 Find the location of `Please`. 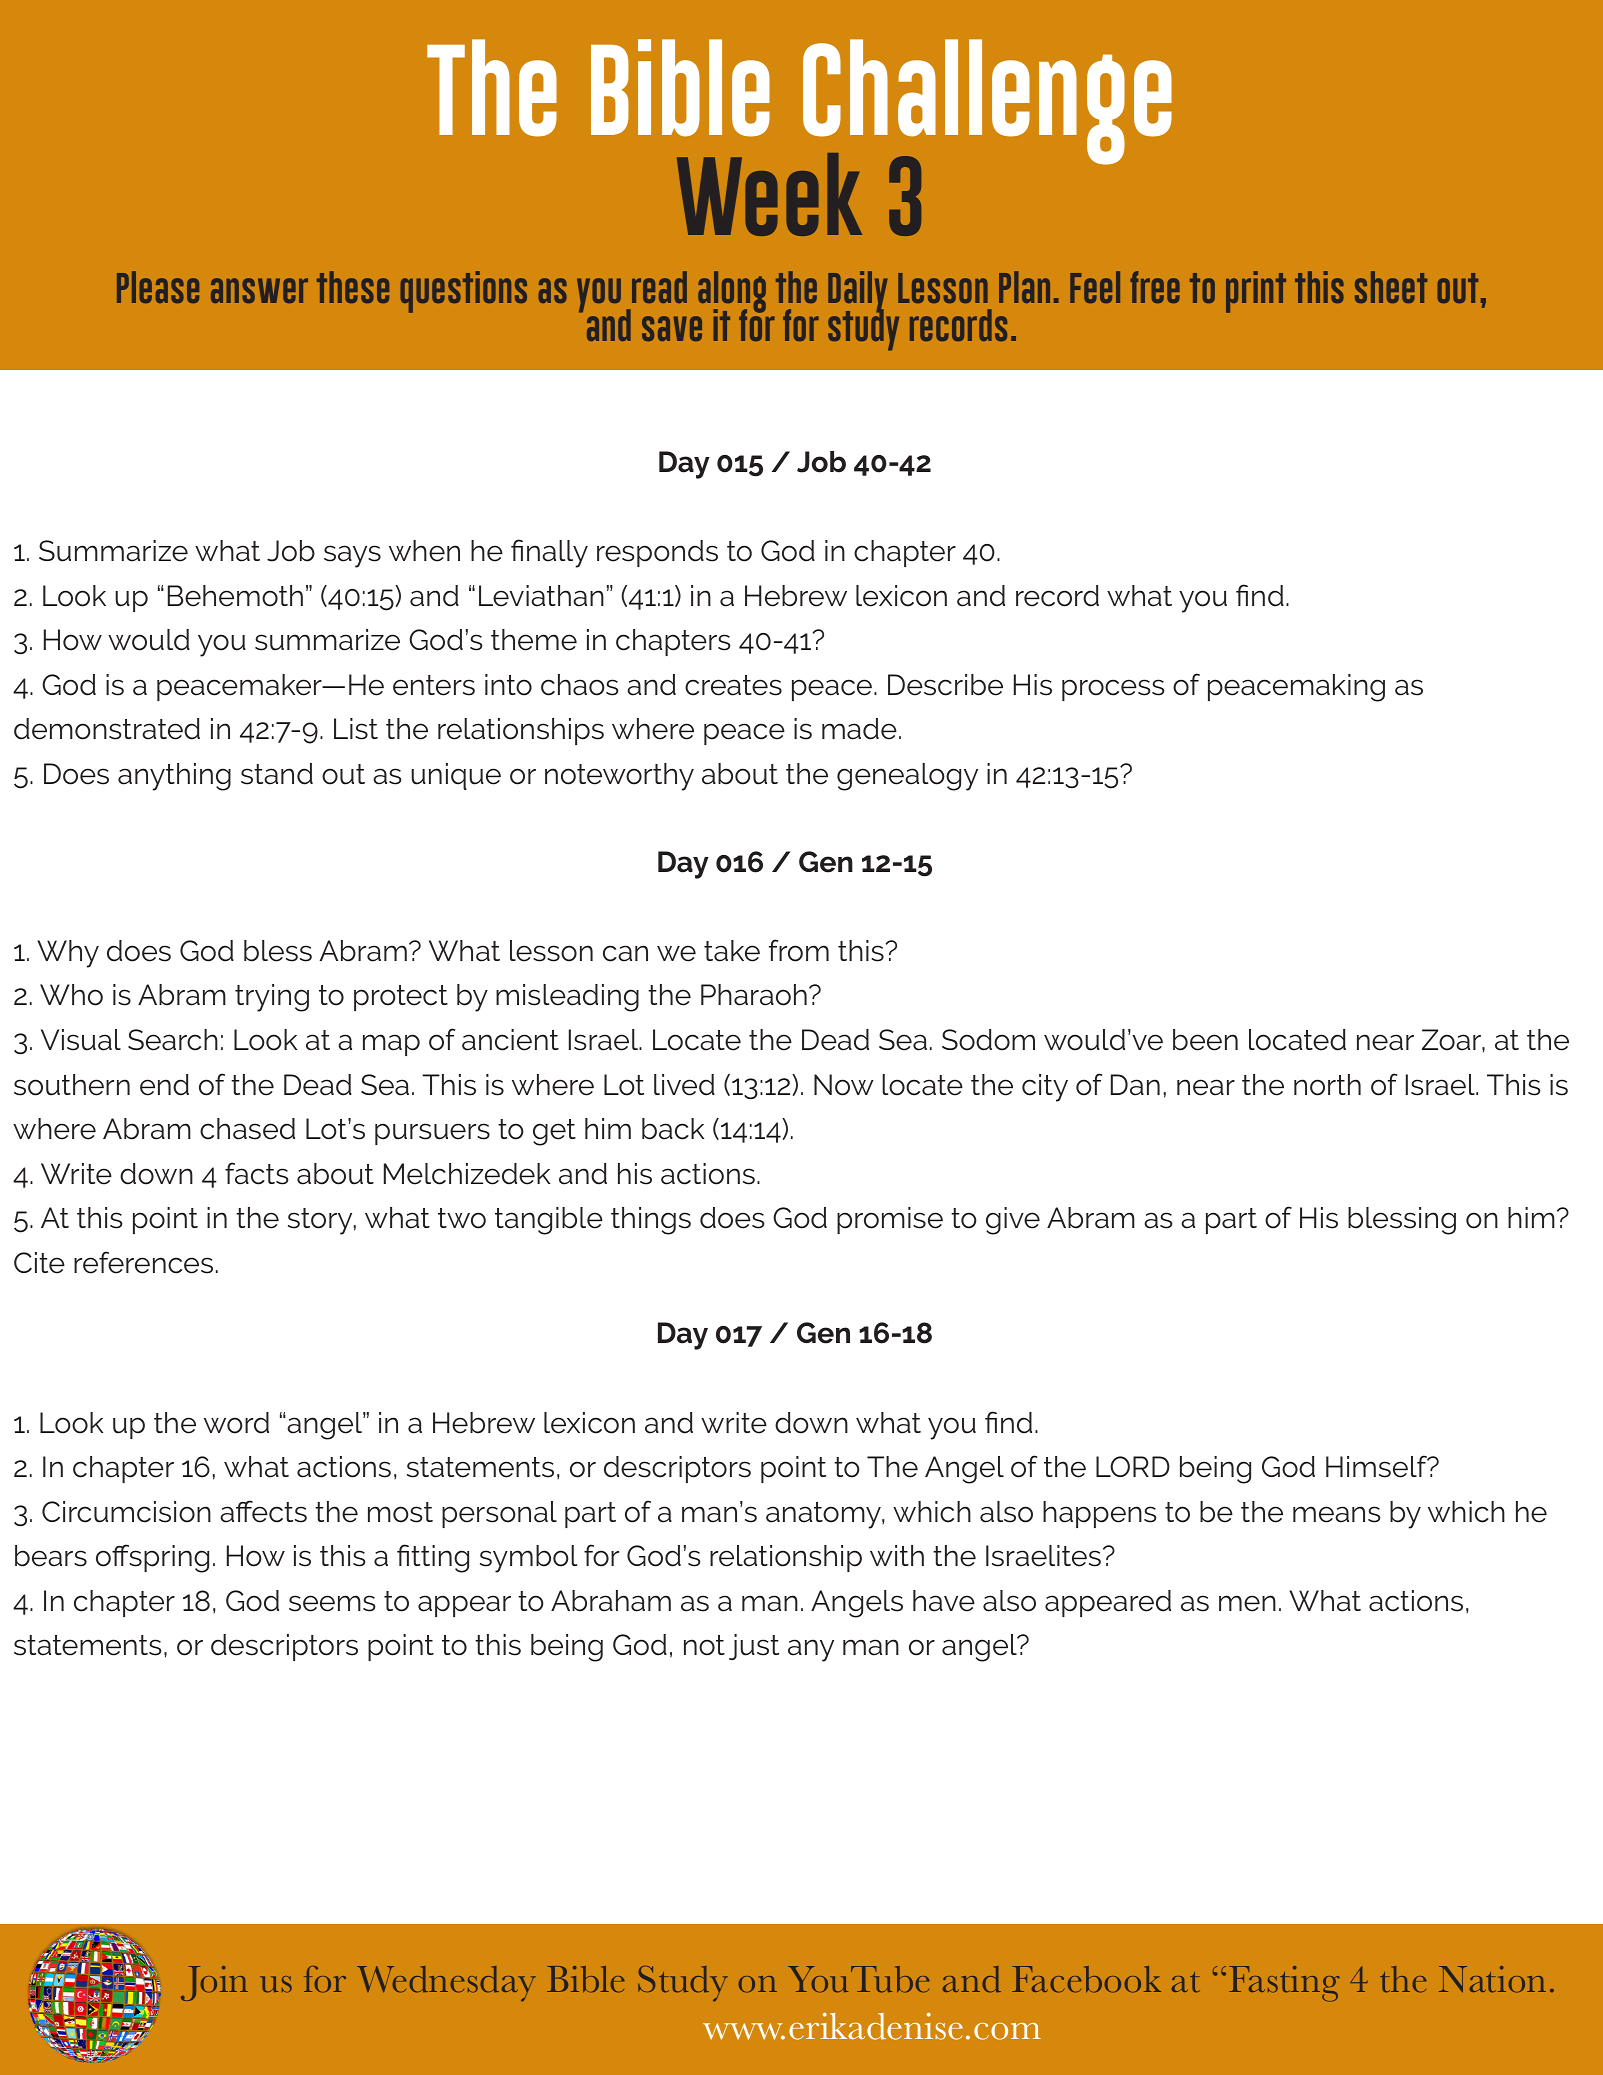

Please is located at coordinates (158, 287).
